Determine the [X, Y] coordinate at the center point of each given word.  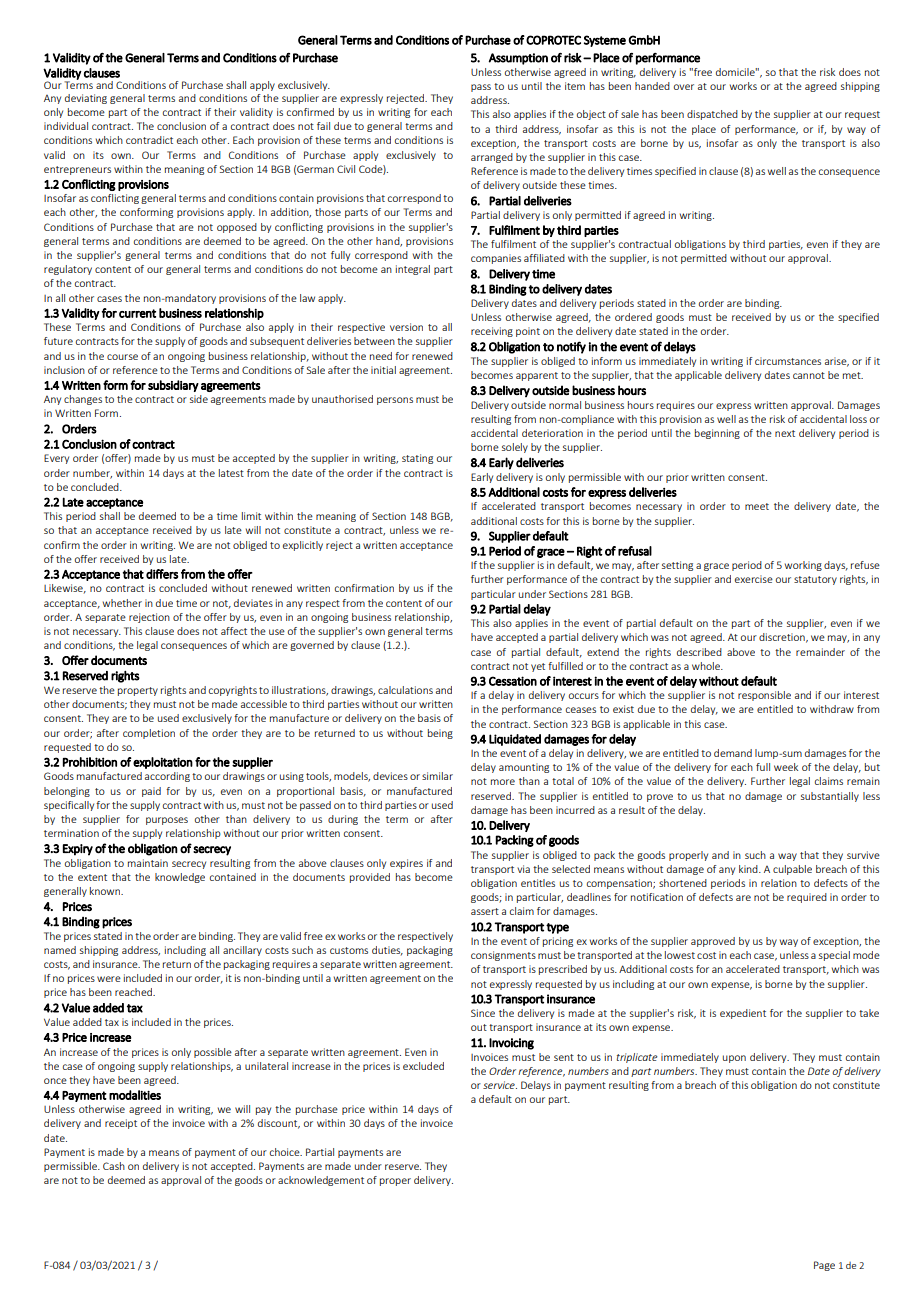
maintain [148, 863]
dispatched [712, 115]
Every [56, 459]
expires [406, 864]
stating [417, 459]
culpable [792, 870]
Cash [114, 1166]
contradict [149, 140]
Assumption [518, 59]
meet [757, 506]
